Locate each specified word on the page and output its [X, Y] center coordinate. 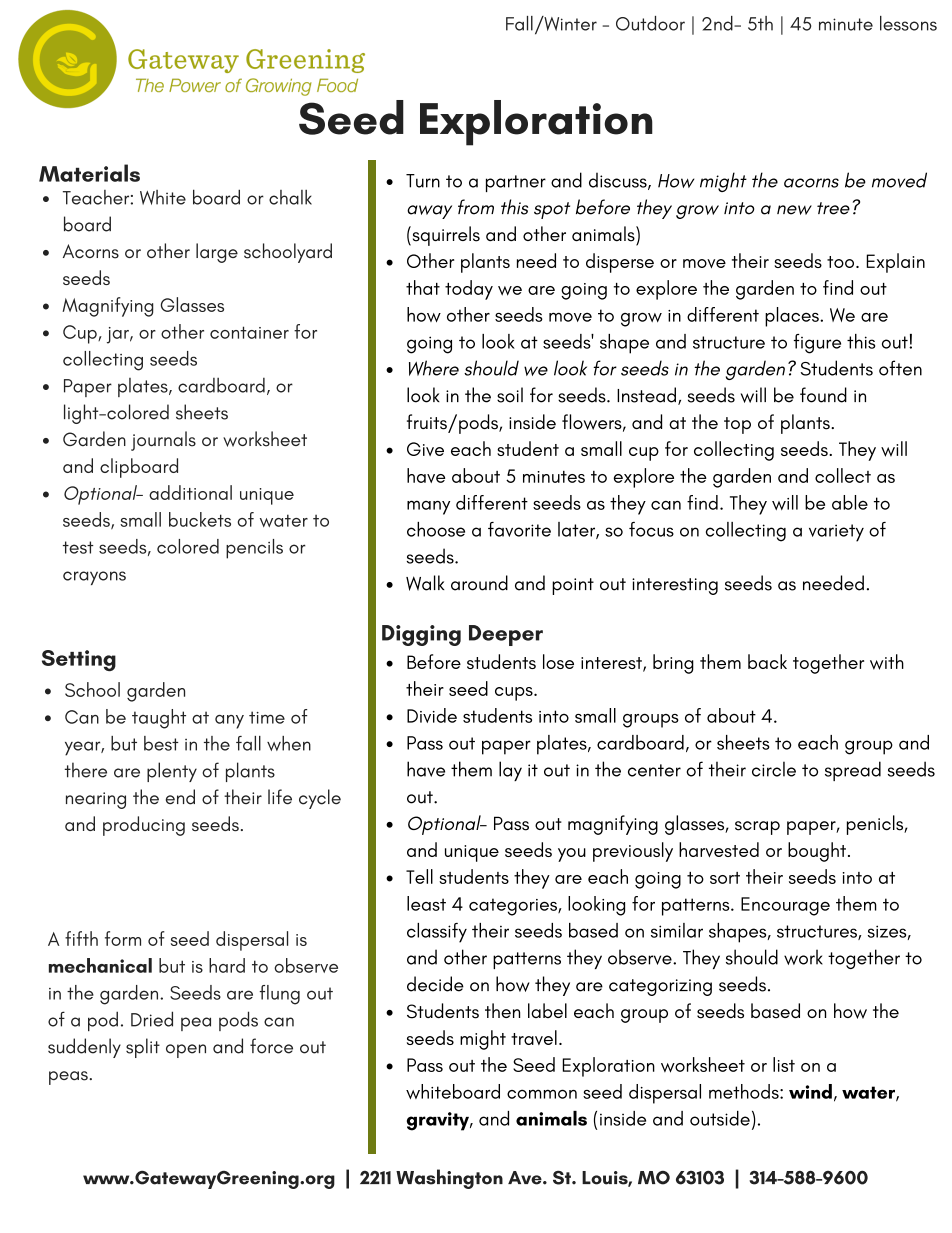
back [767, 661]
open [186, 1051]
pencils [254, 549]
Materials [89, 173]
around [479, 583]
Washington [449, 1179]
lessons [908, 23]
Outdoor [650, 23]
